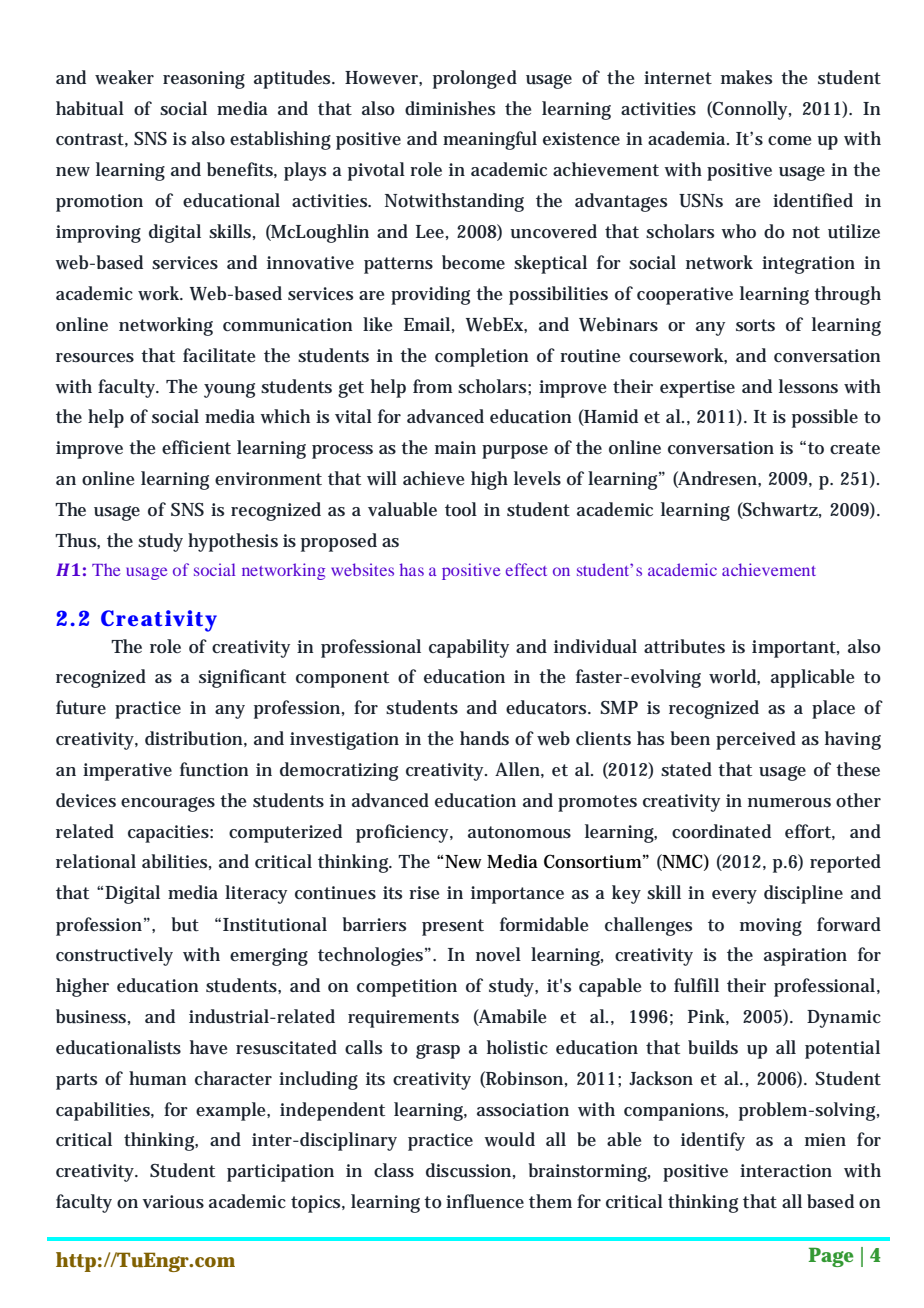 This screenshot has width=924, height=1308. Describe the element at coordinates (173, 1202) in the screenshot. I see `various` at that location.
